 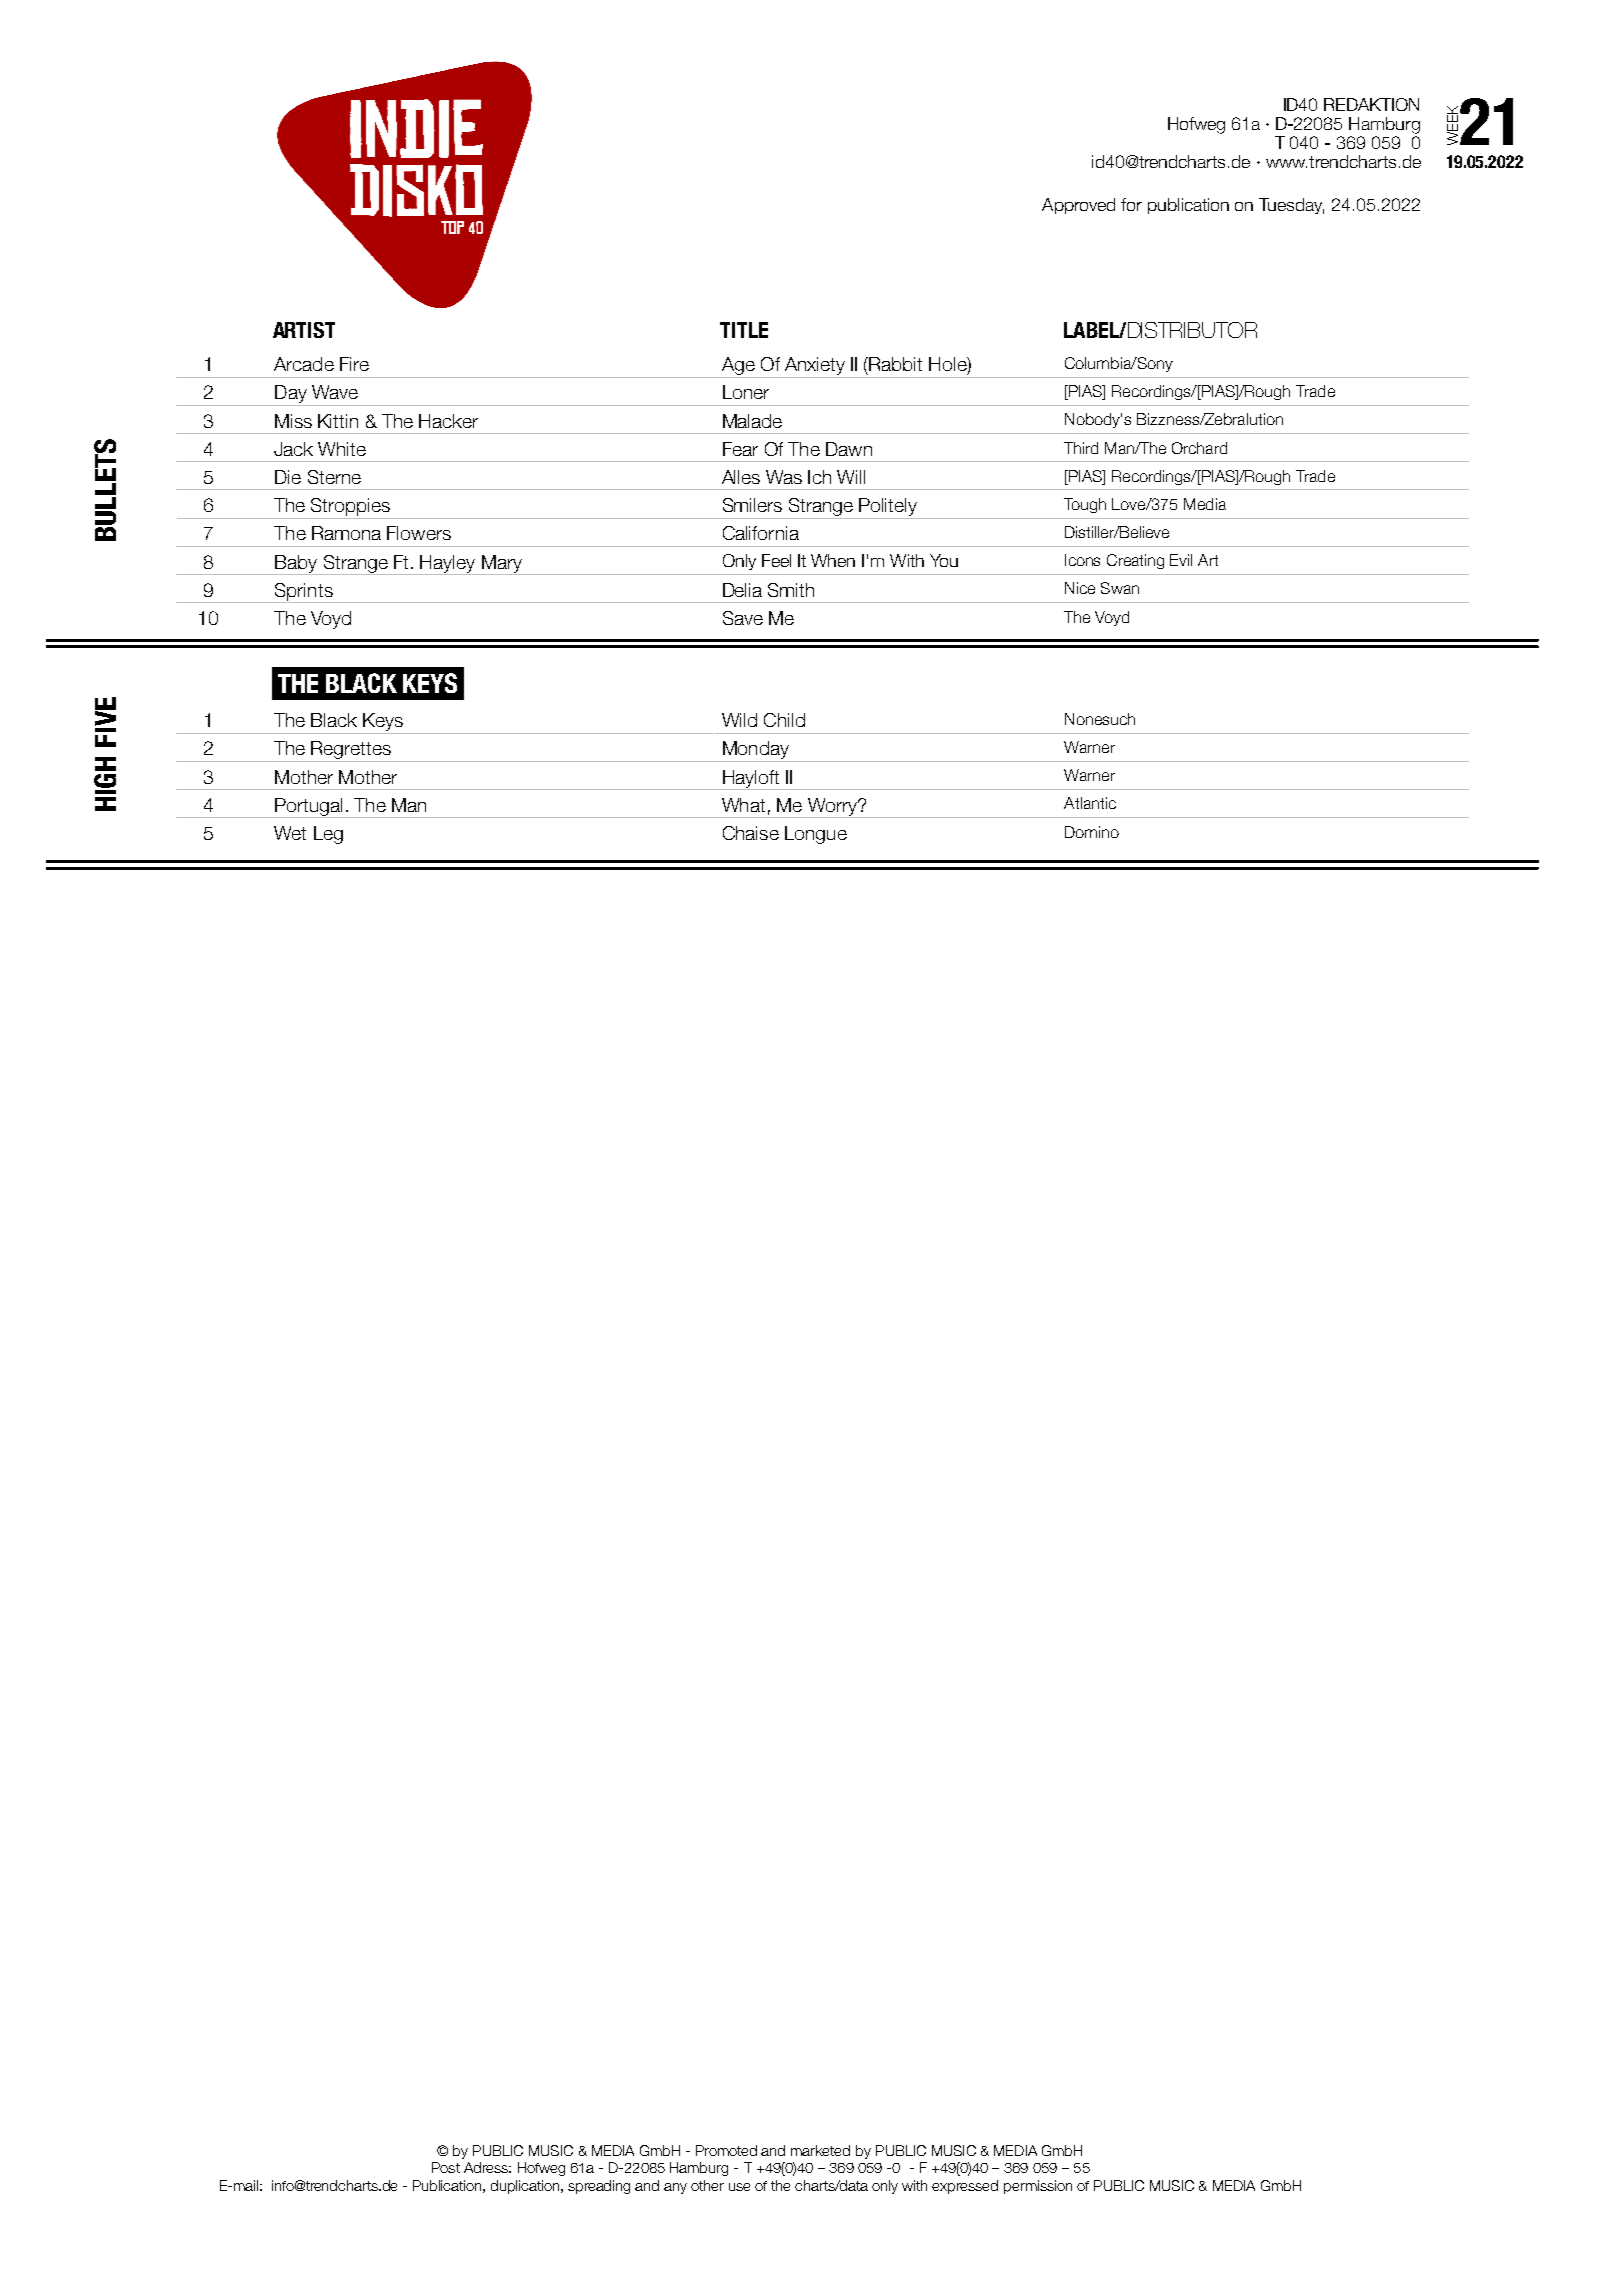 What do you see at coordinates (965, 2187) in the page?
I see `expressed` at bounding box center [965, 2187].
